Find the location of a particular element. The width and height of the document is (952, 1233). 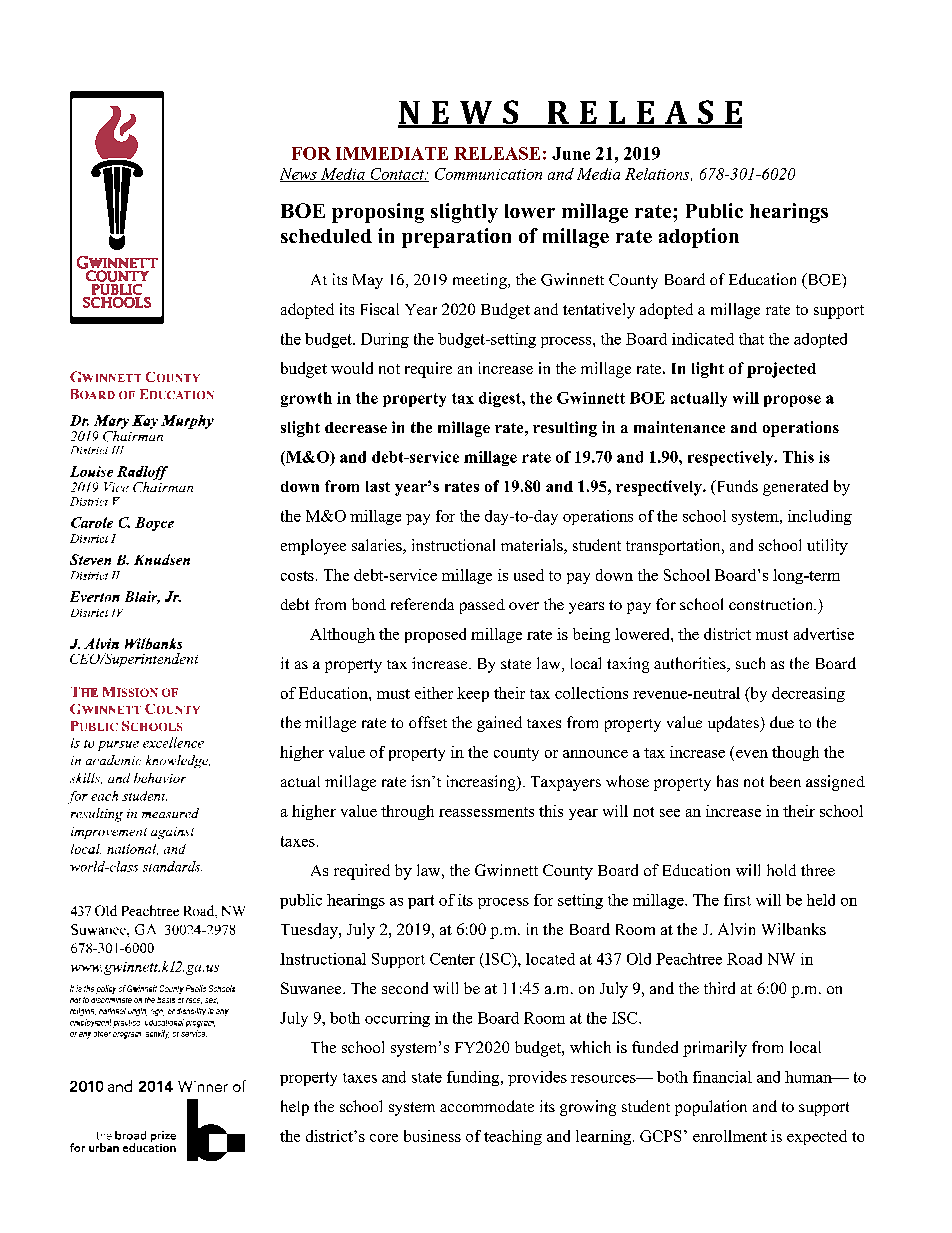

salaries is located at coordinates (378, 546).
